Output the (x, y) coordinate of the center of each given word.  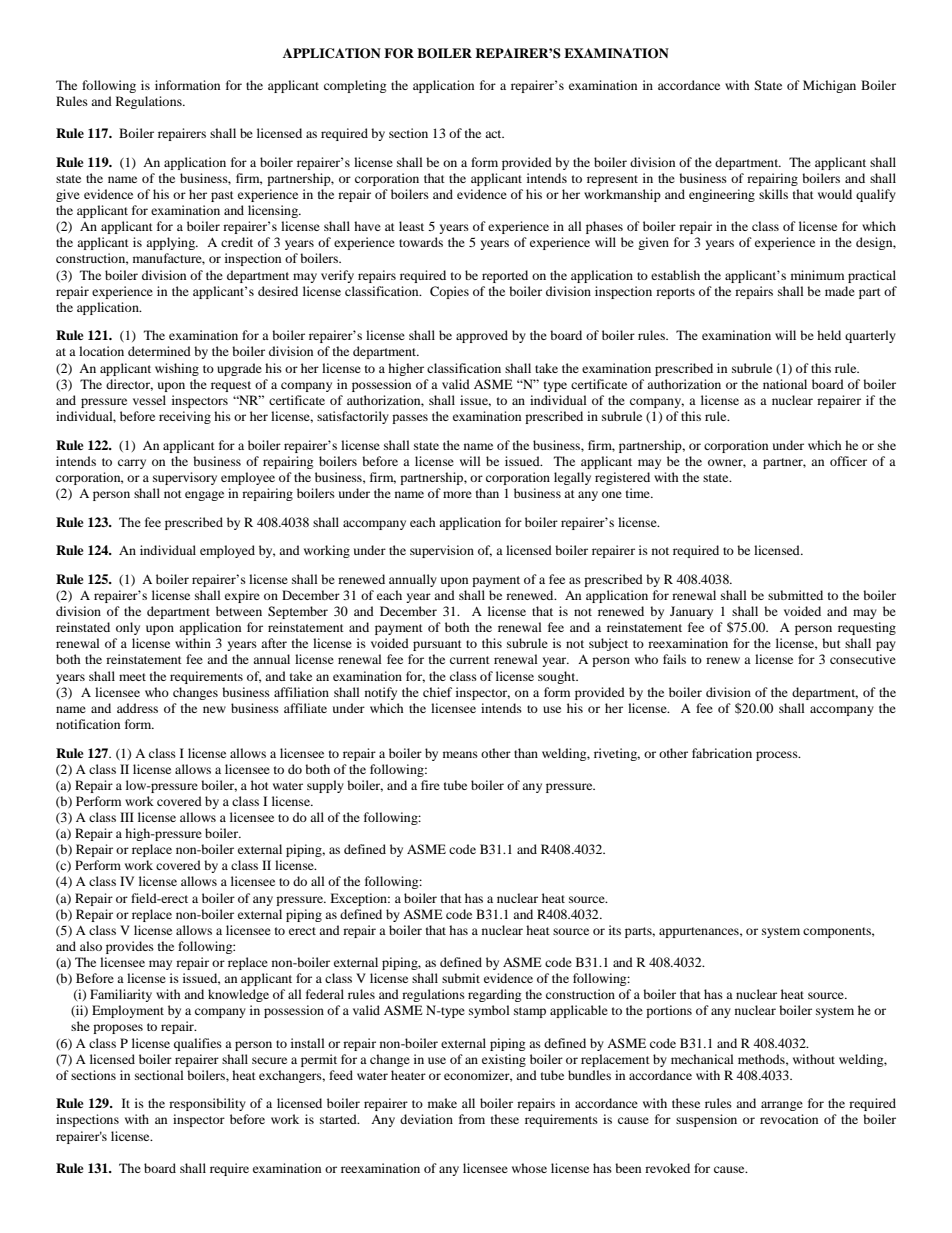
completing (355, 86)
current (470, 660)
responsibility (207, 1104)
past (222, 196)
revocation (789, 1119)
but (831, 643)
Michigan (829, 86)
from (472, 1119)
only (128, 628)
